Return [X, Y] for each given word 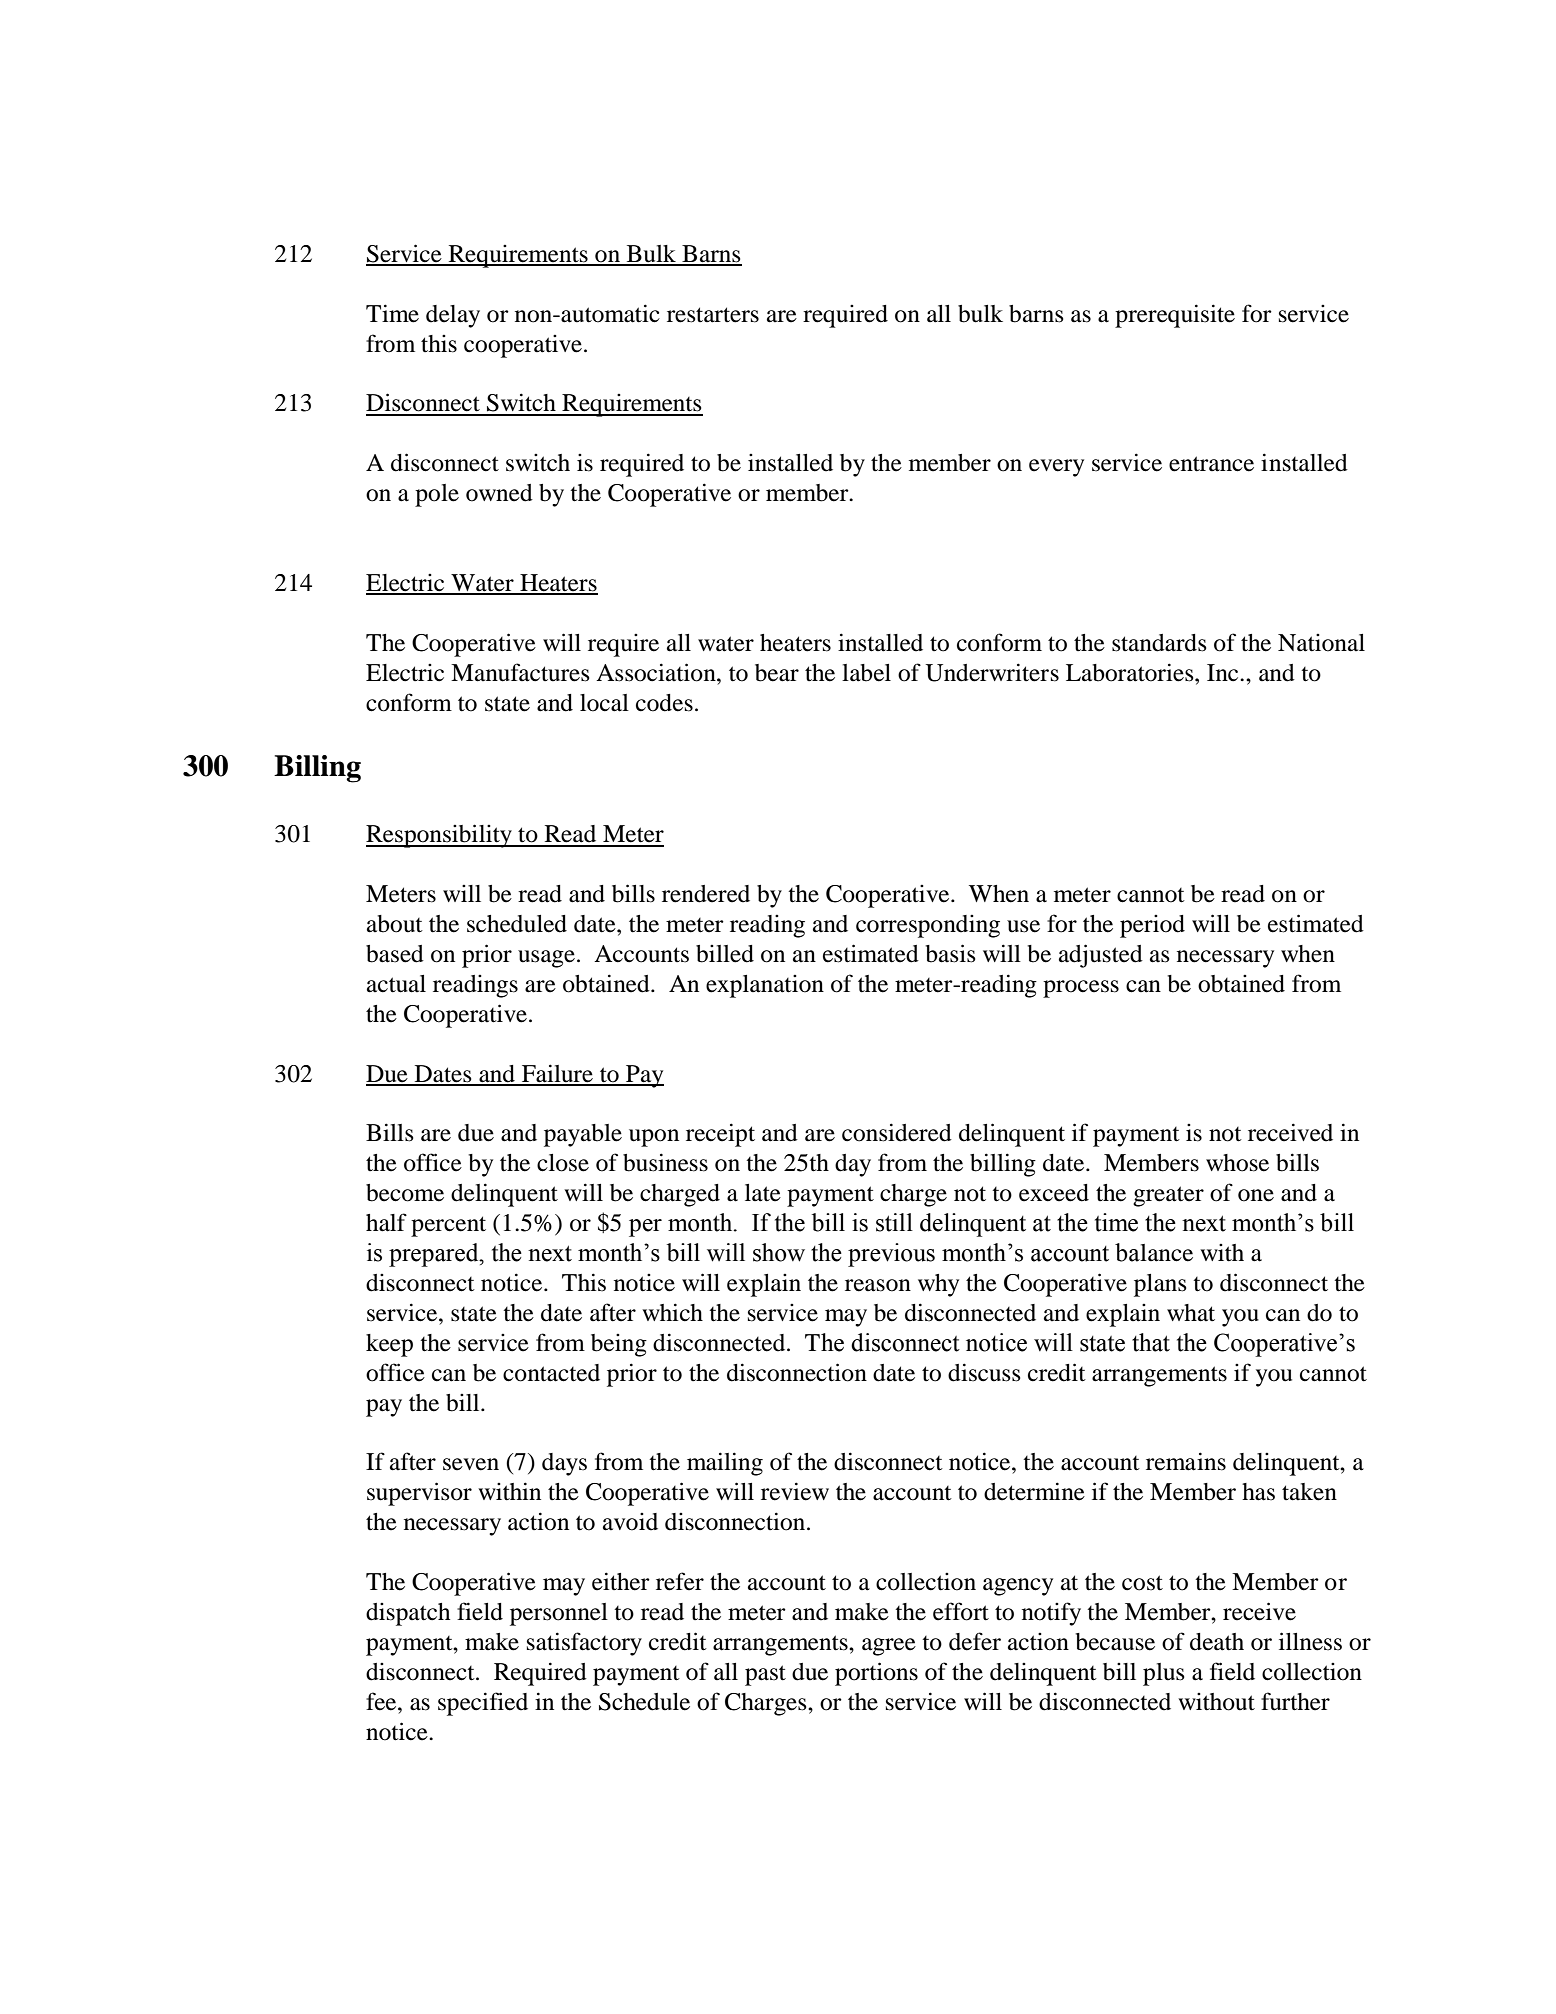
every [1056, 468]
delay [453, 316]
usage [546, 959]
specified [483, 1704]
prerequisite [1175, 316]
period [1152, 926]
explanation [765, 986]
